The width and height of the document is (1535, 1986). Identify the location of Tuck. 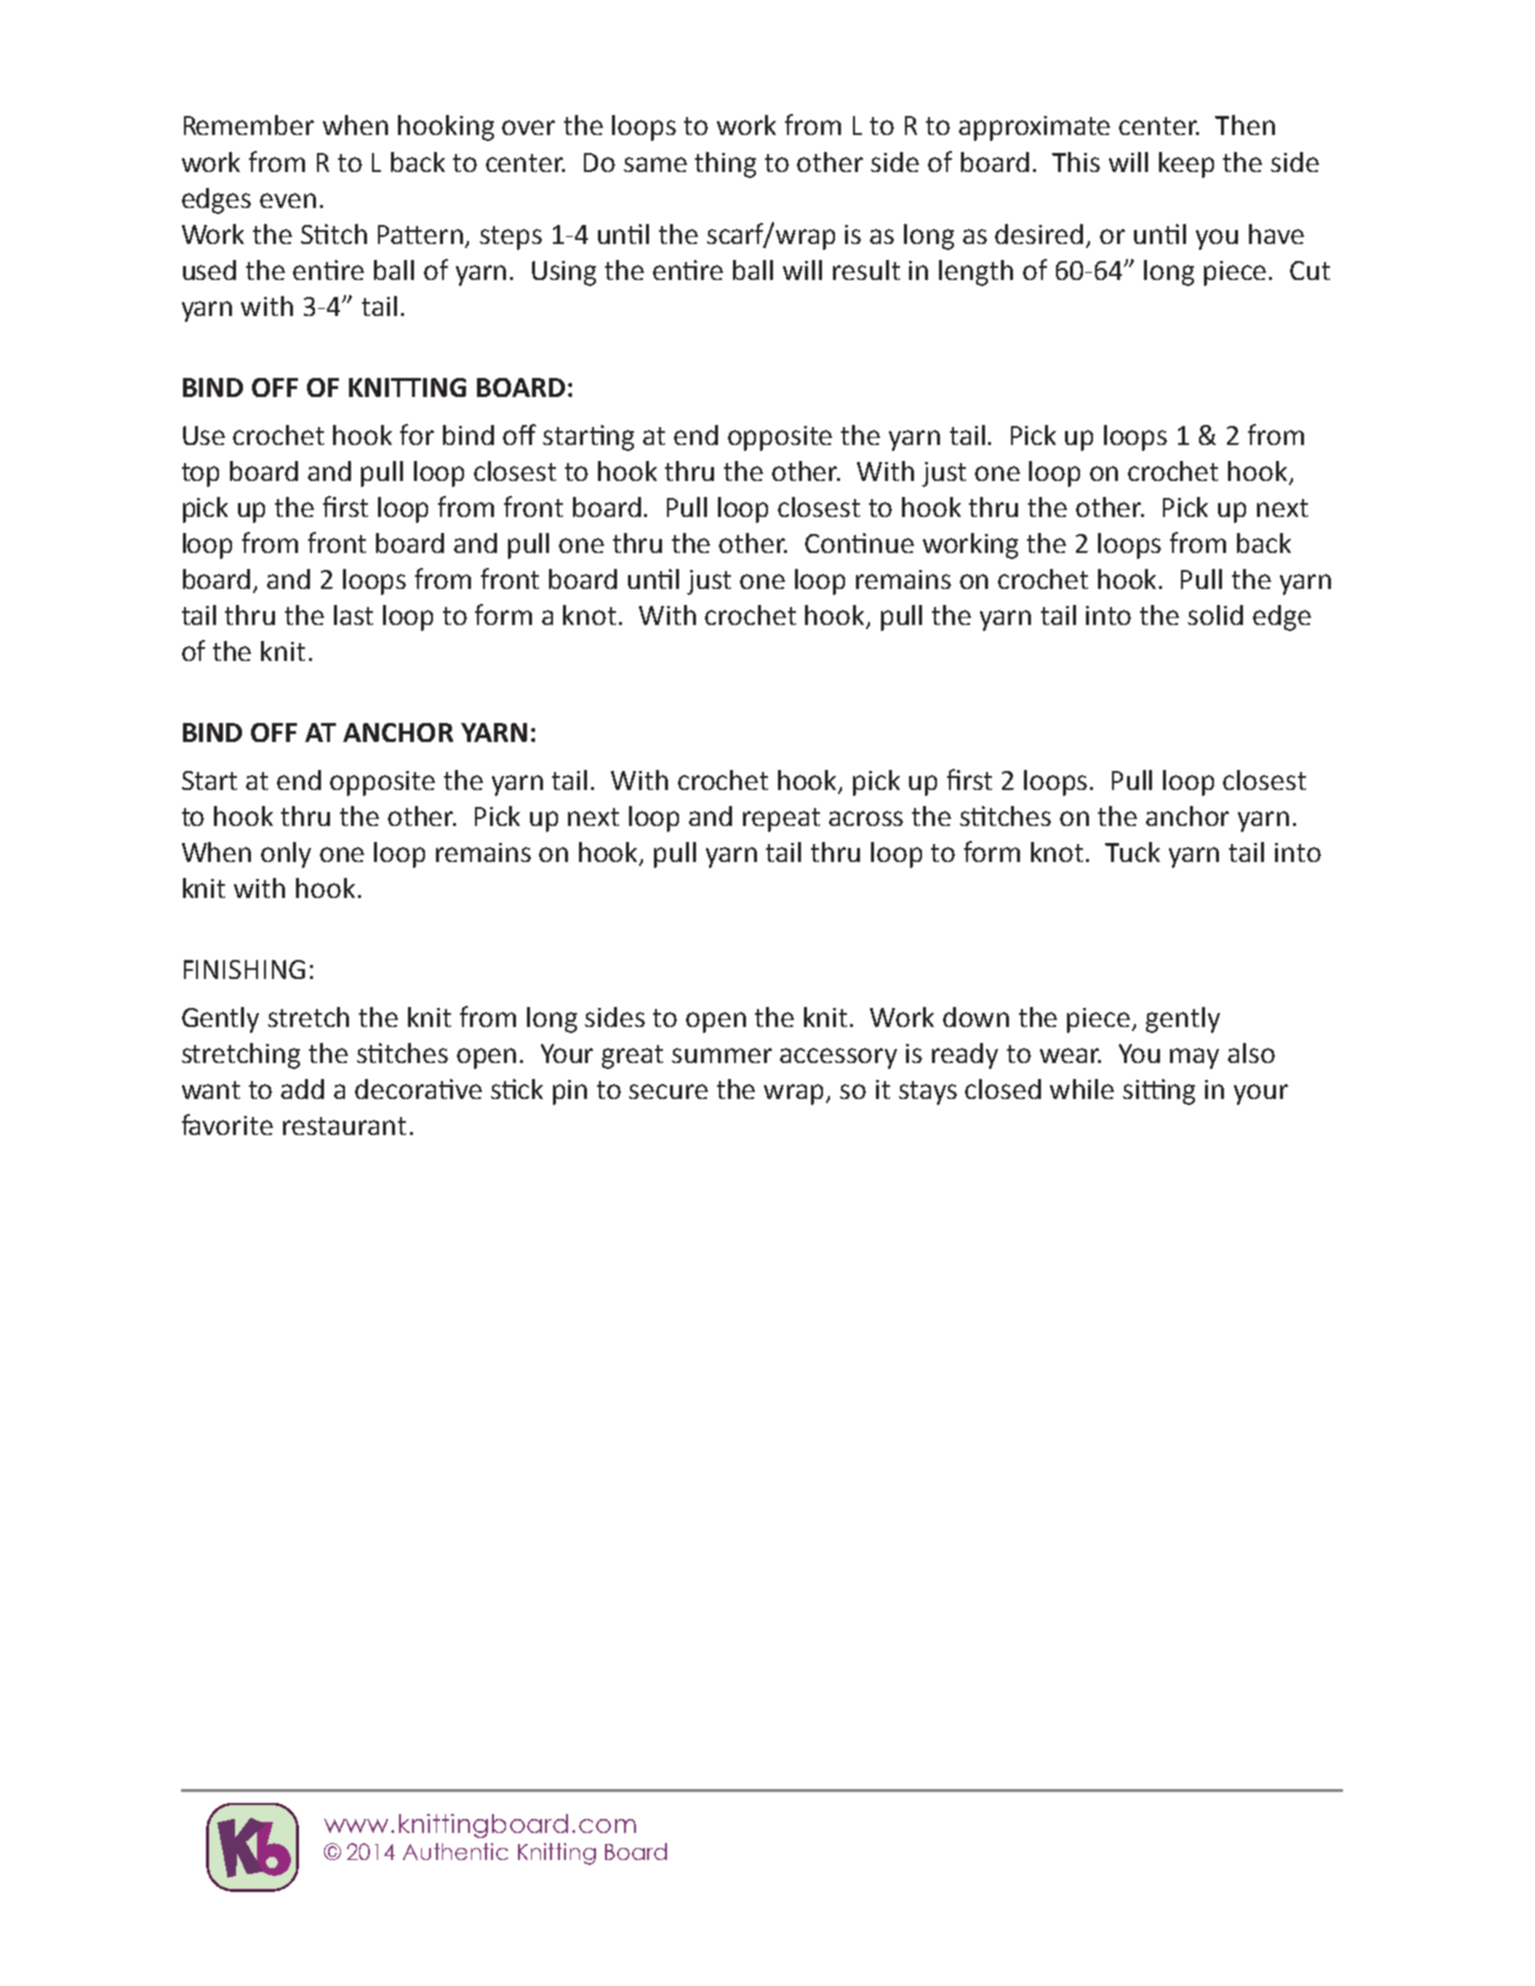
(1132, 852).
